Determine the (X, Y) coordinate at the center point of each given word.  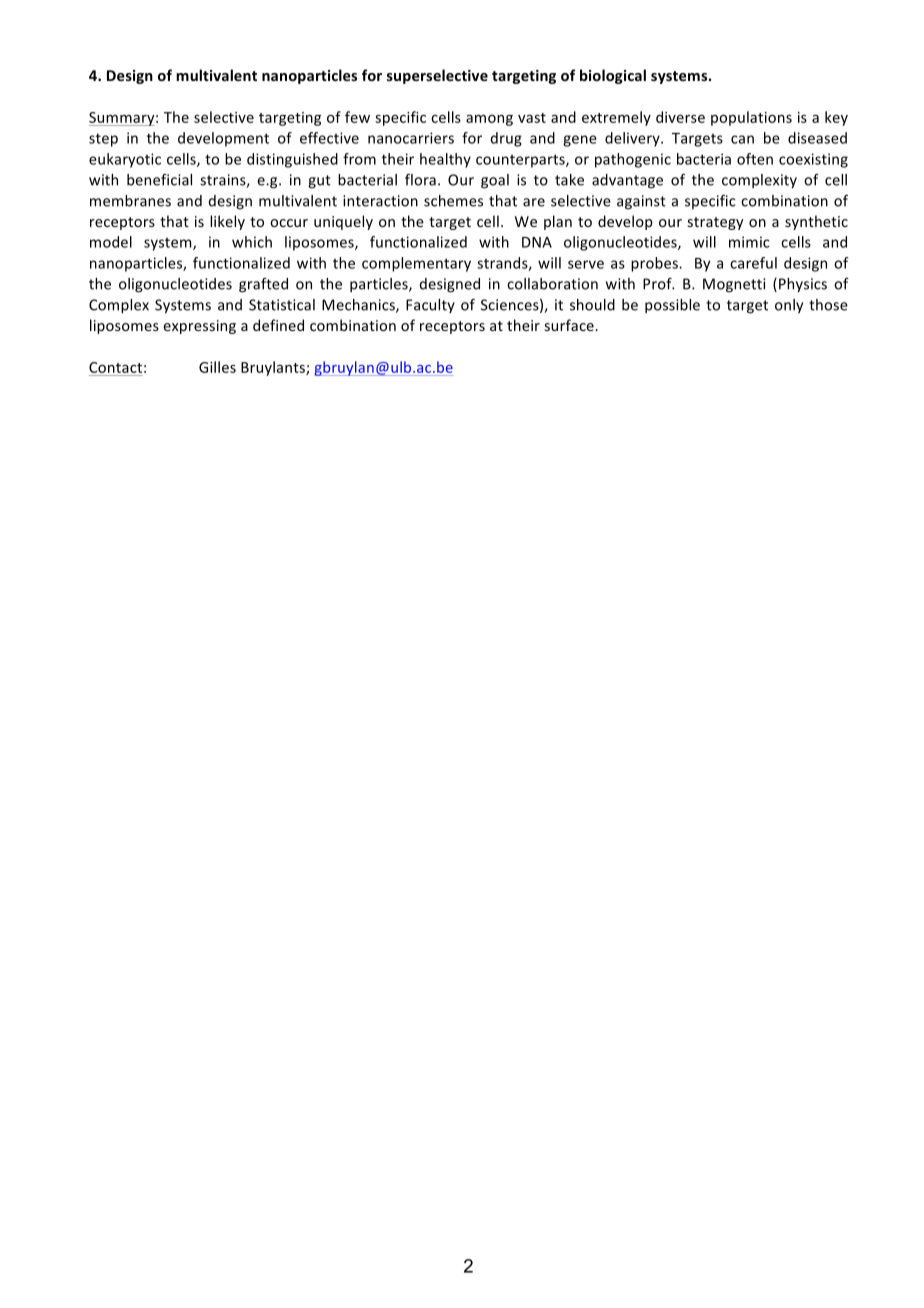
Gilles (217, 367)
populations (751, 118)
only (789, 306)
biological (613, 76)
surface (570, 325)
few (357, 117)
